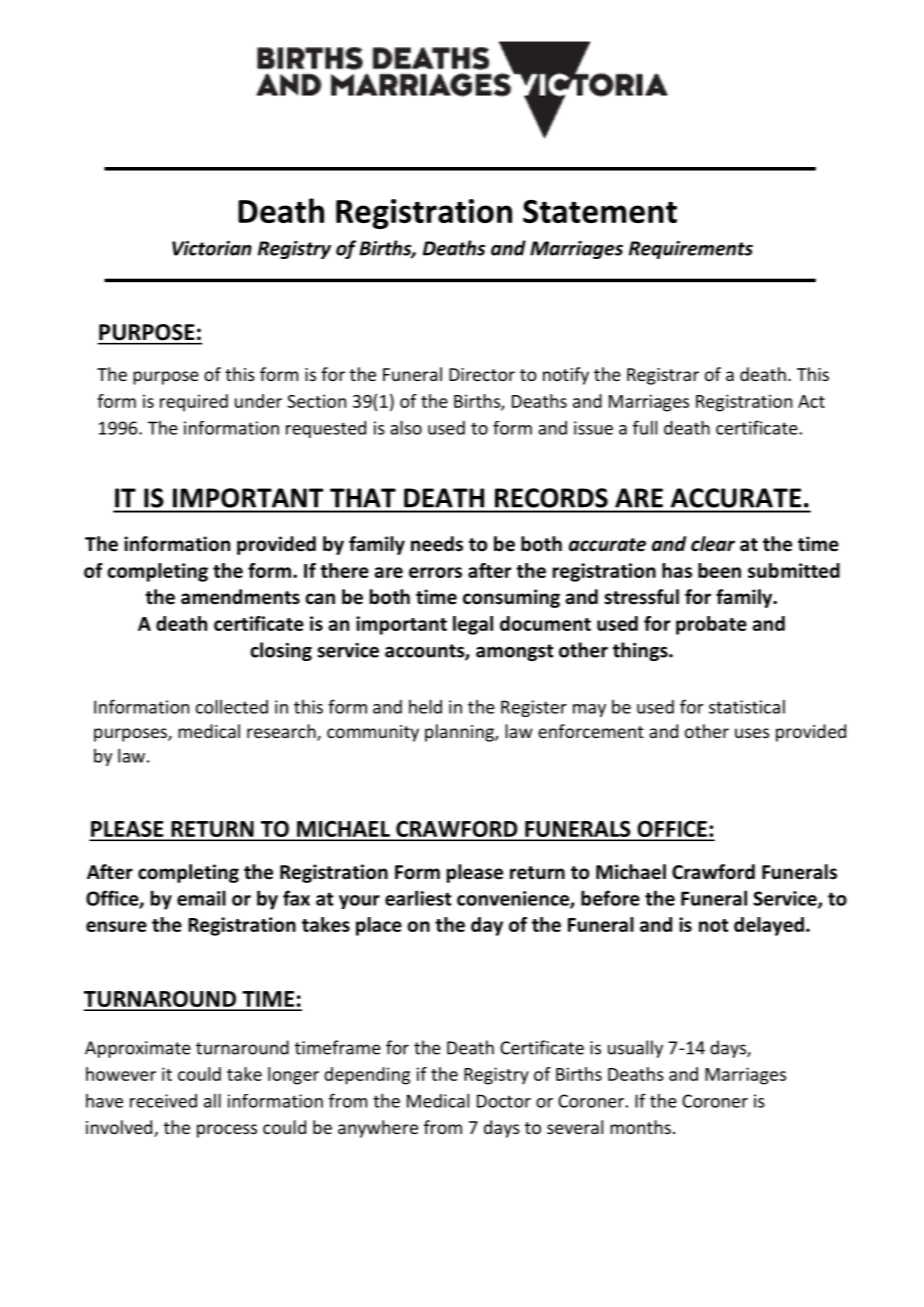 The width and height of the screenshot is (924, 1307). I want to click on Victorian, so click(212, 248).
